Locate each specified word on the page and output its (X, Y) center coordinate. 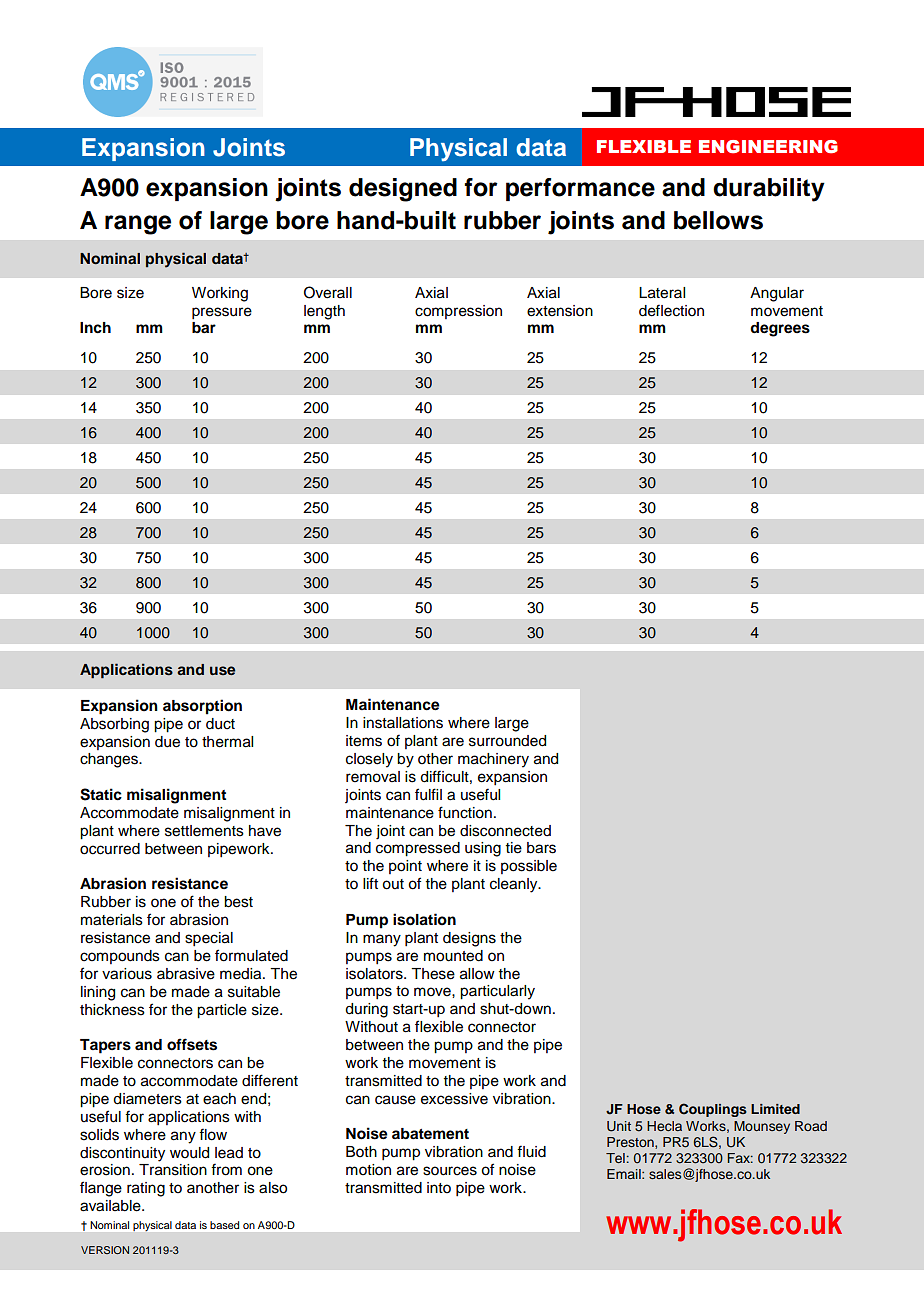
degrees (780, 329)
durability (769, 190)
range (138, 225)
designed (403, 190)
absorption (202, 707)
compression (458, 312)
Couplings (713, 1110)
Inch (95, 328)
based (224, 1225)
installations (403, 723)
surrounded (507, 741)
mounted (453, 956)
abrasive (186, 974)
